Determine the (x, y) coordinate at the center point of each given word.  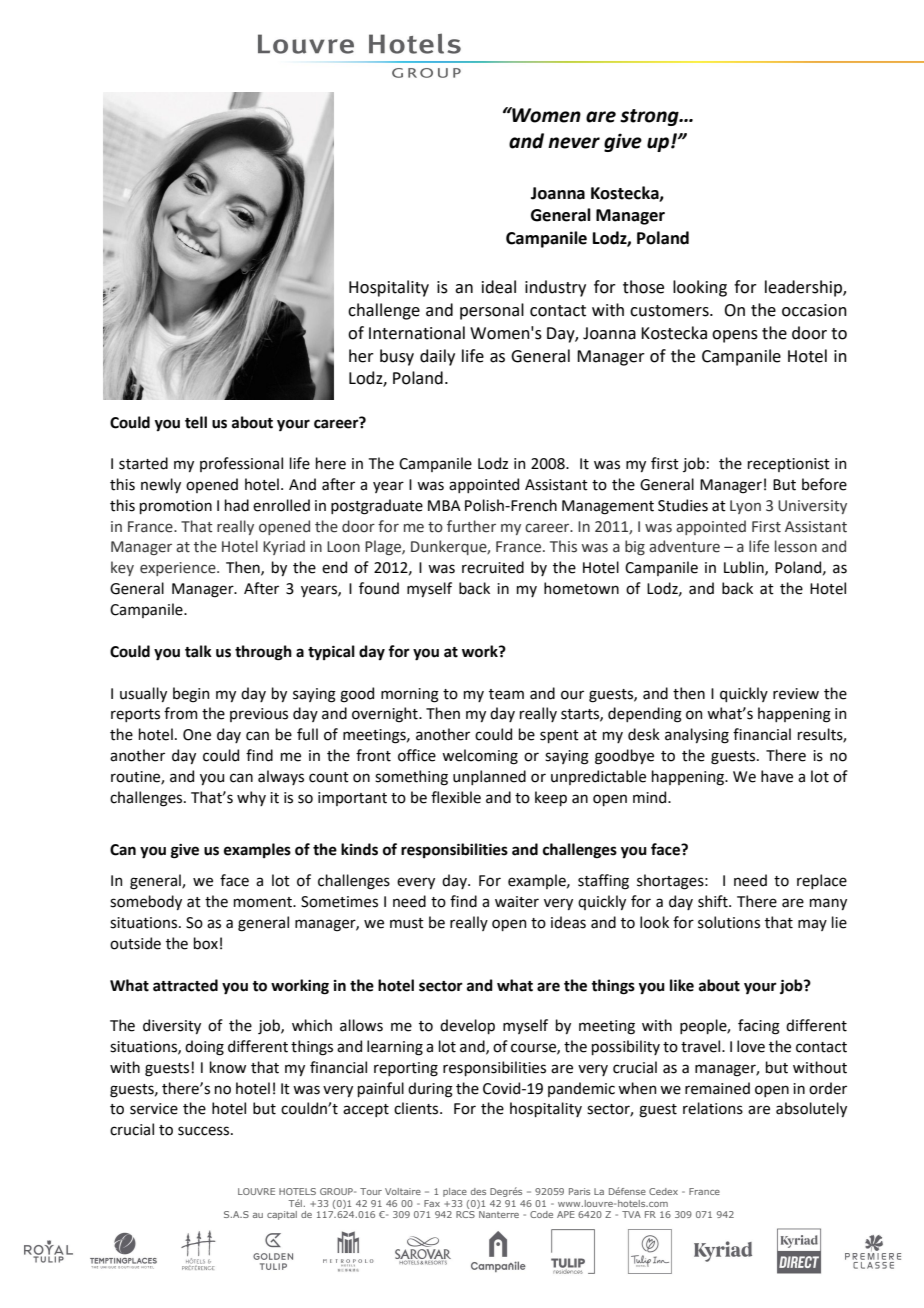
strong (650, 117)
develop (467, 1026)
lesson (796, 546)
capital (282, 1215)
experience (179, 569)
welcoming (480, 757)
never (574, 143)
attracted (185, 985)
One (197, 735)
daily (437, 357)
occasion (814, 310)
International (417, 333)
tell (196, 422)
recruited (493, 567)
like (682, 985)
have (777, 776)
